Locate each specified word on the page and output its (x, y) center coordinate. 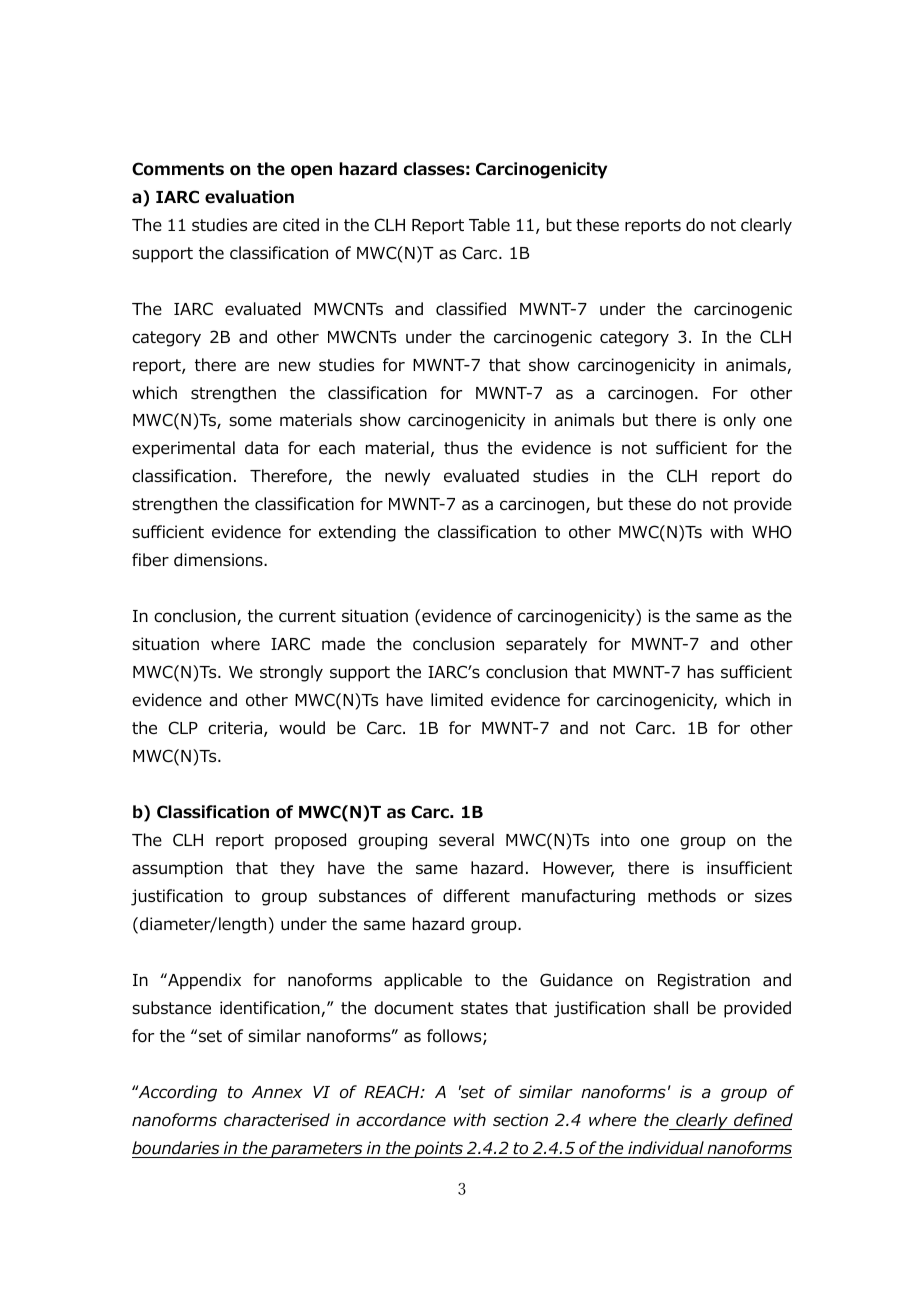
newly (407, 477)
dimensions (219, 560)
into (615, 840)
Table (489, 225)
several (466, 840)
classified (471, 309)
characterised (277, 1120)
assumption (177, 869)
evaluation (249, 197)
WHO (772, 532)
